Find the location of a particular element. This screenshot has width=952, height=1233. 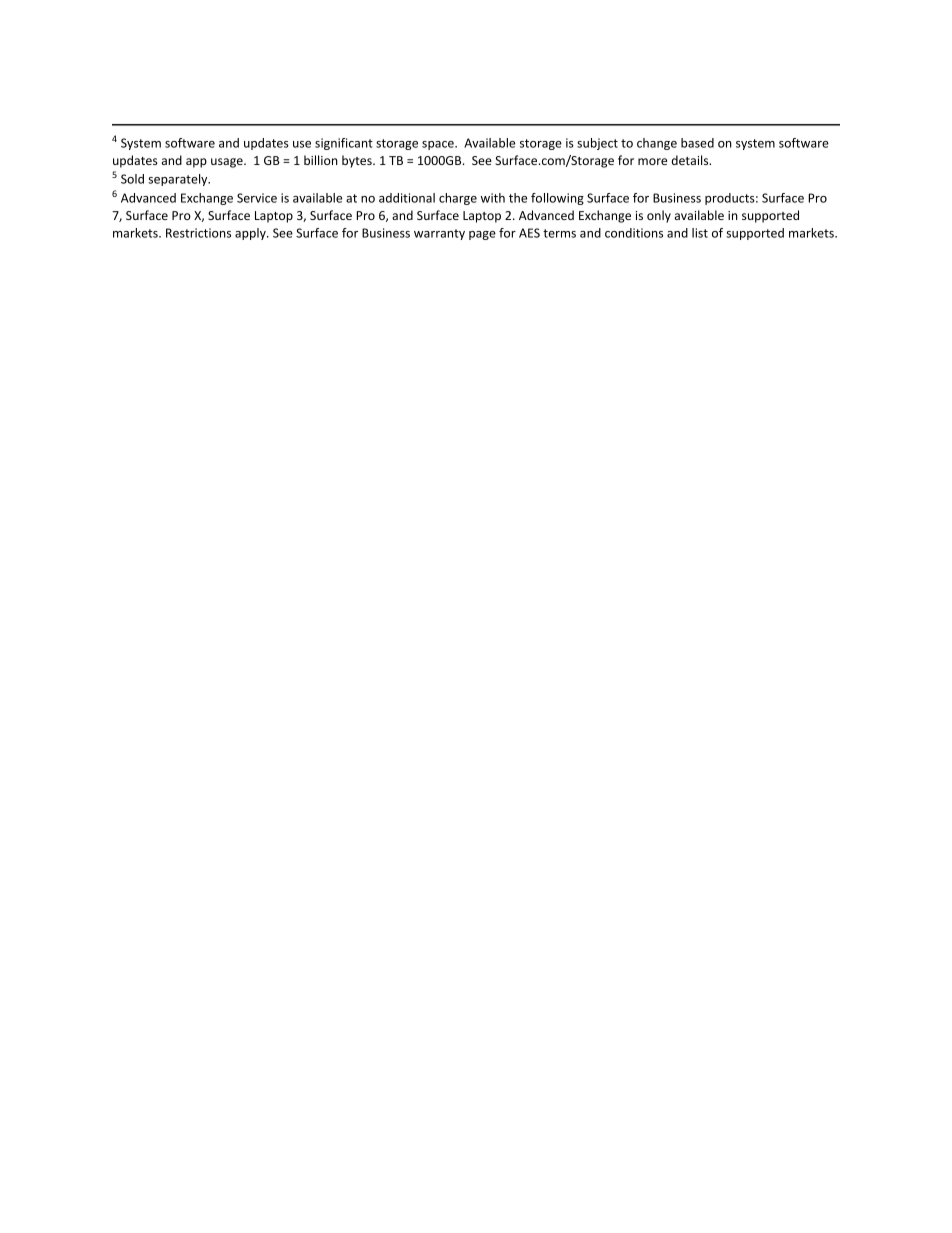

warranty is located at coordinates (439, 234).
